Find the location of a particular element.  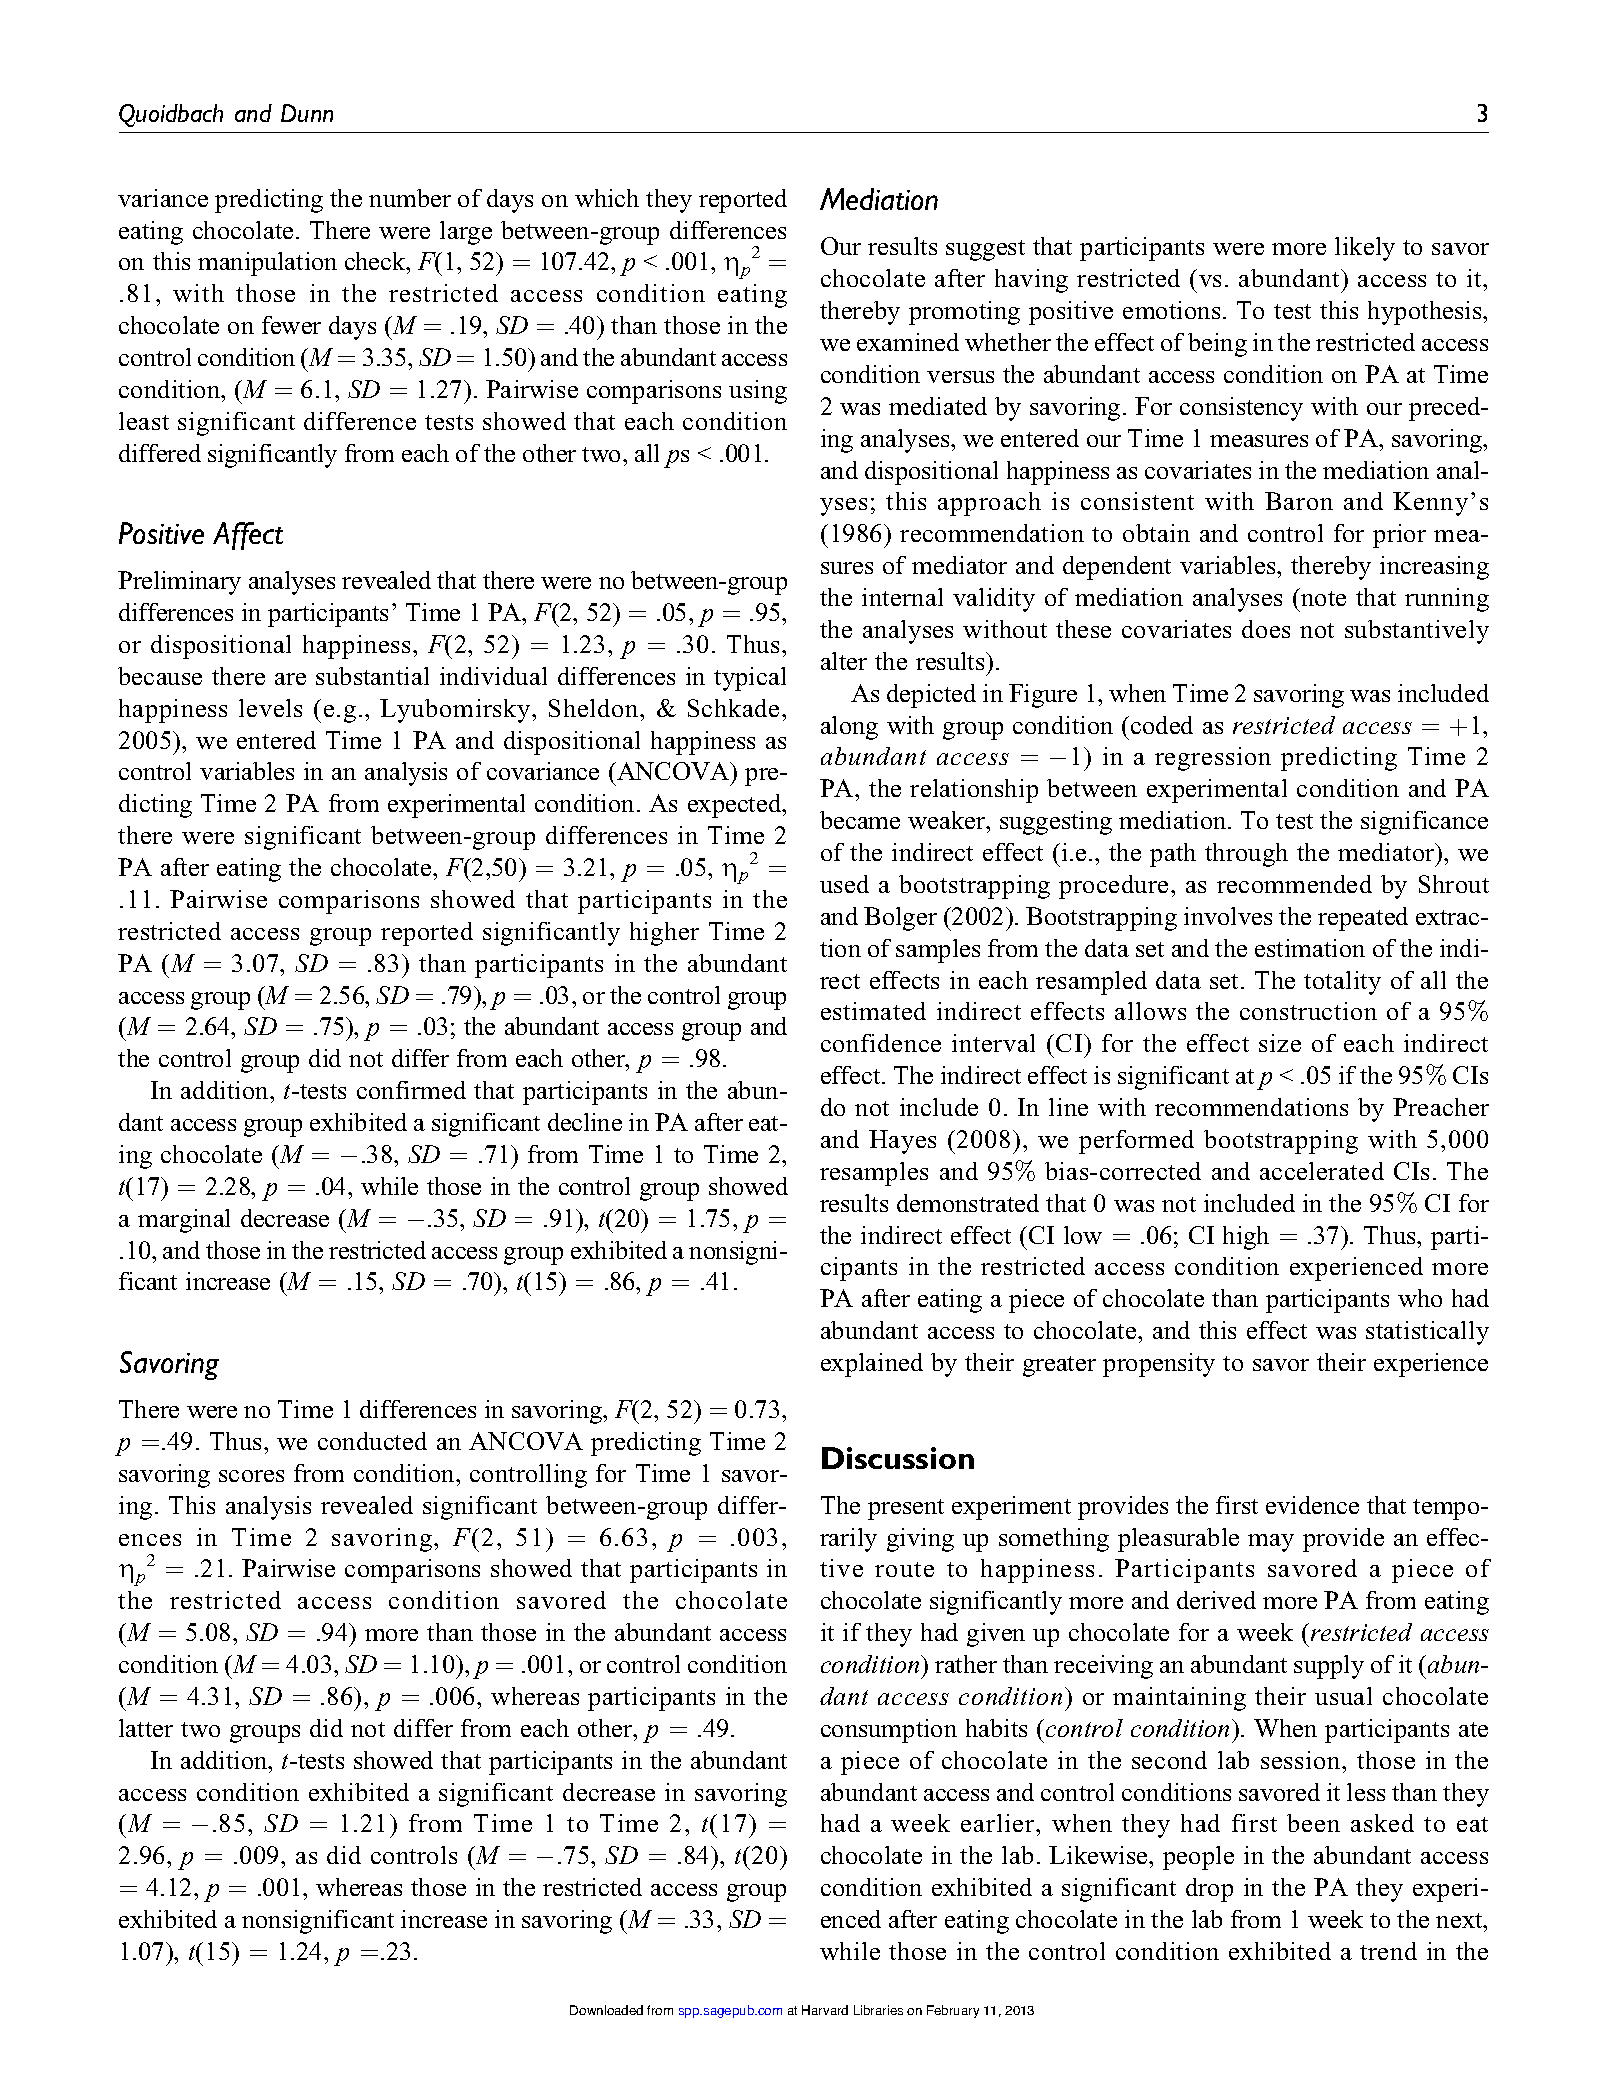

Harvard is located at coordinates (825, 2010).
